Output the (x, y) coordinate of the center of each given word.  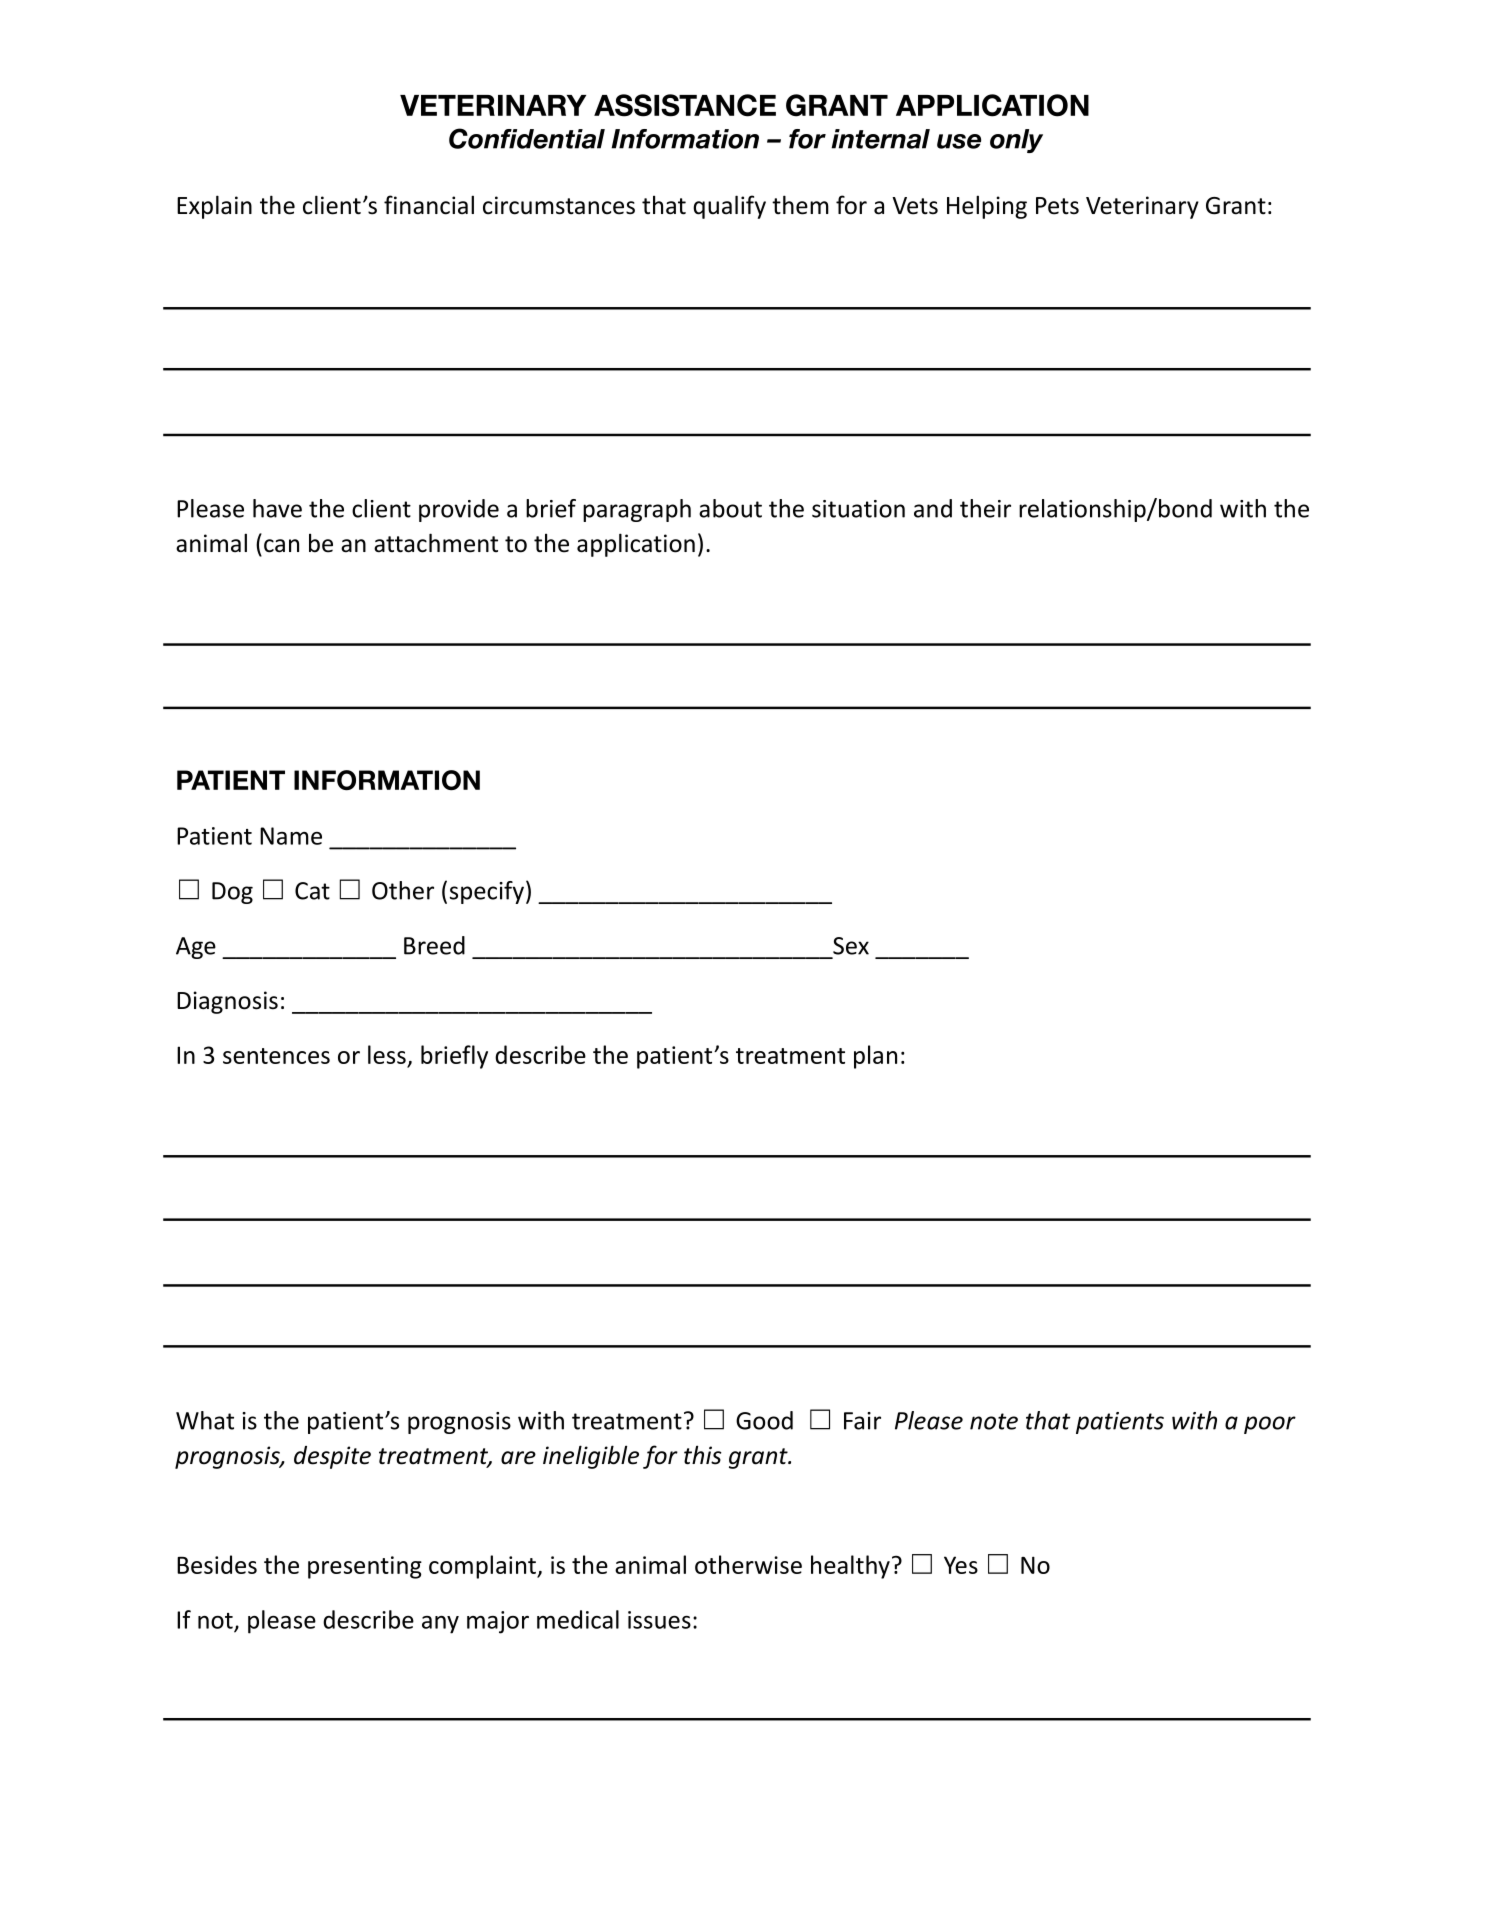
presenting (365, 1567)
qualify (729, 207)
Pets (1057, 206)
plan (875, 1057)
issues (659, 1620)
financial (429, 205)
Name (291, 836)
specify (487, 892)
